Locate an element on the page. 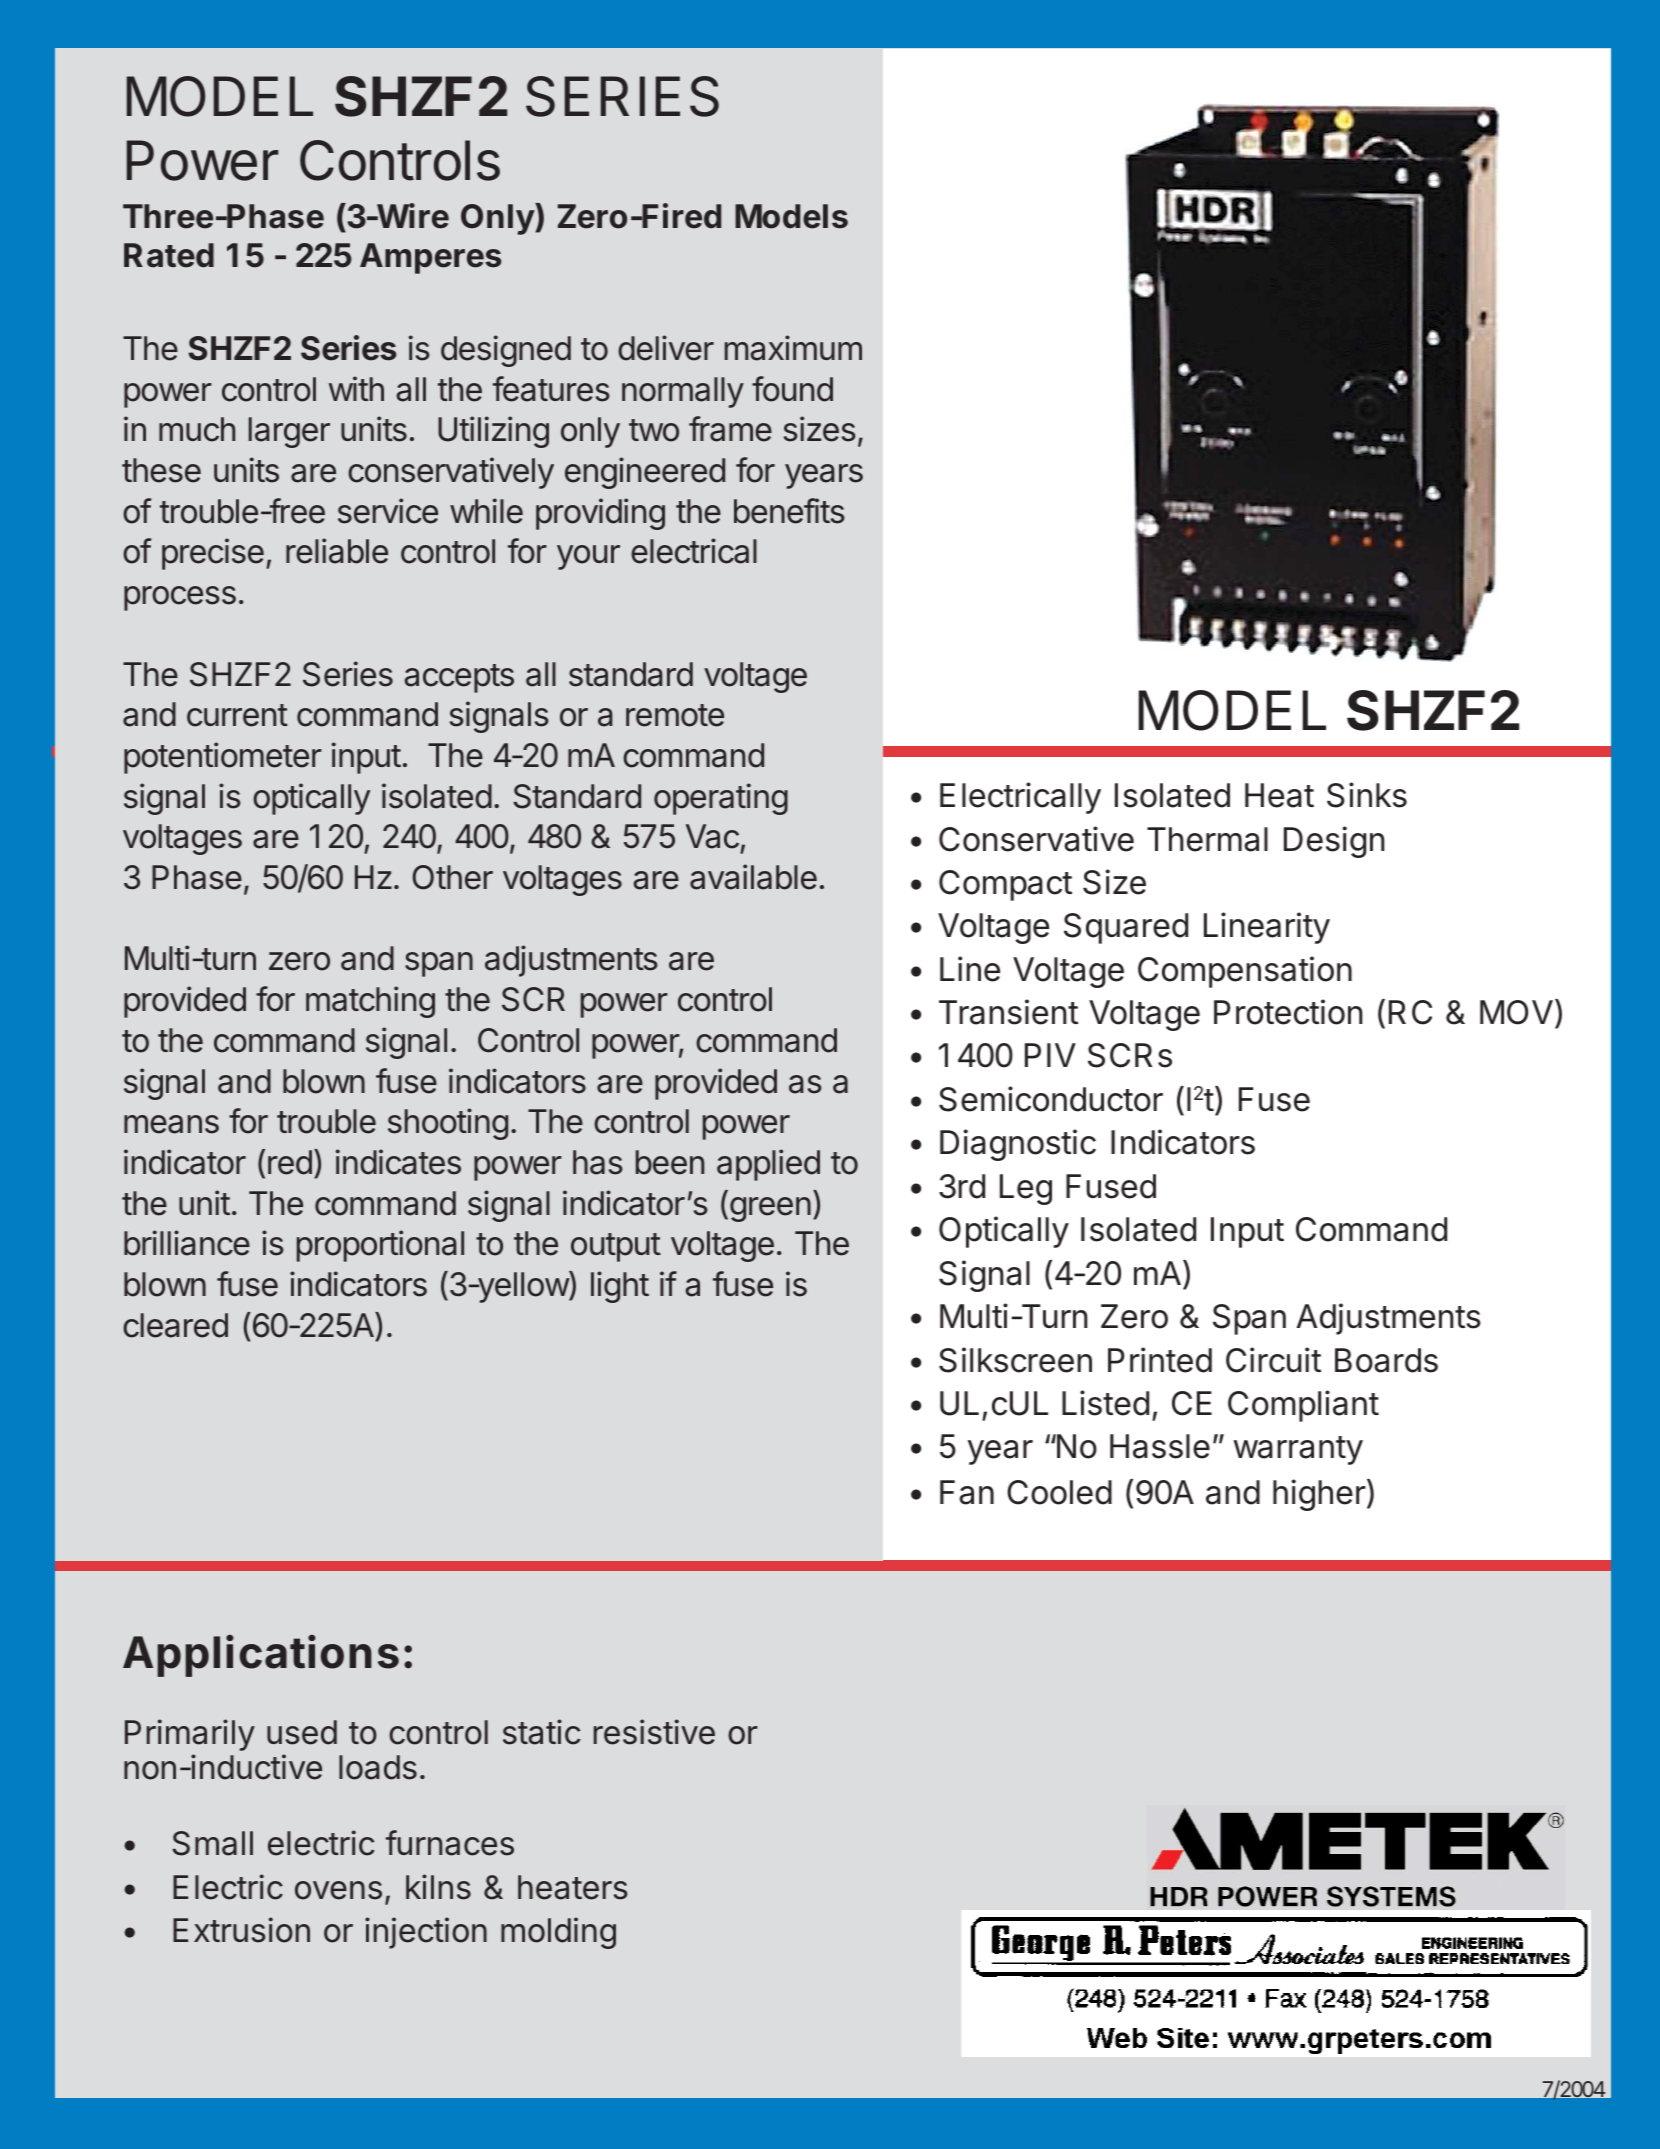  Fan is located at coordinates (967, 1492).
